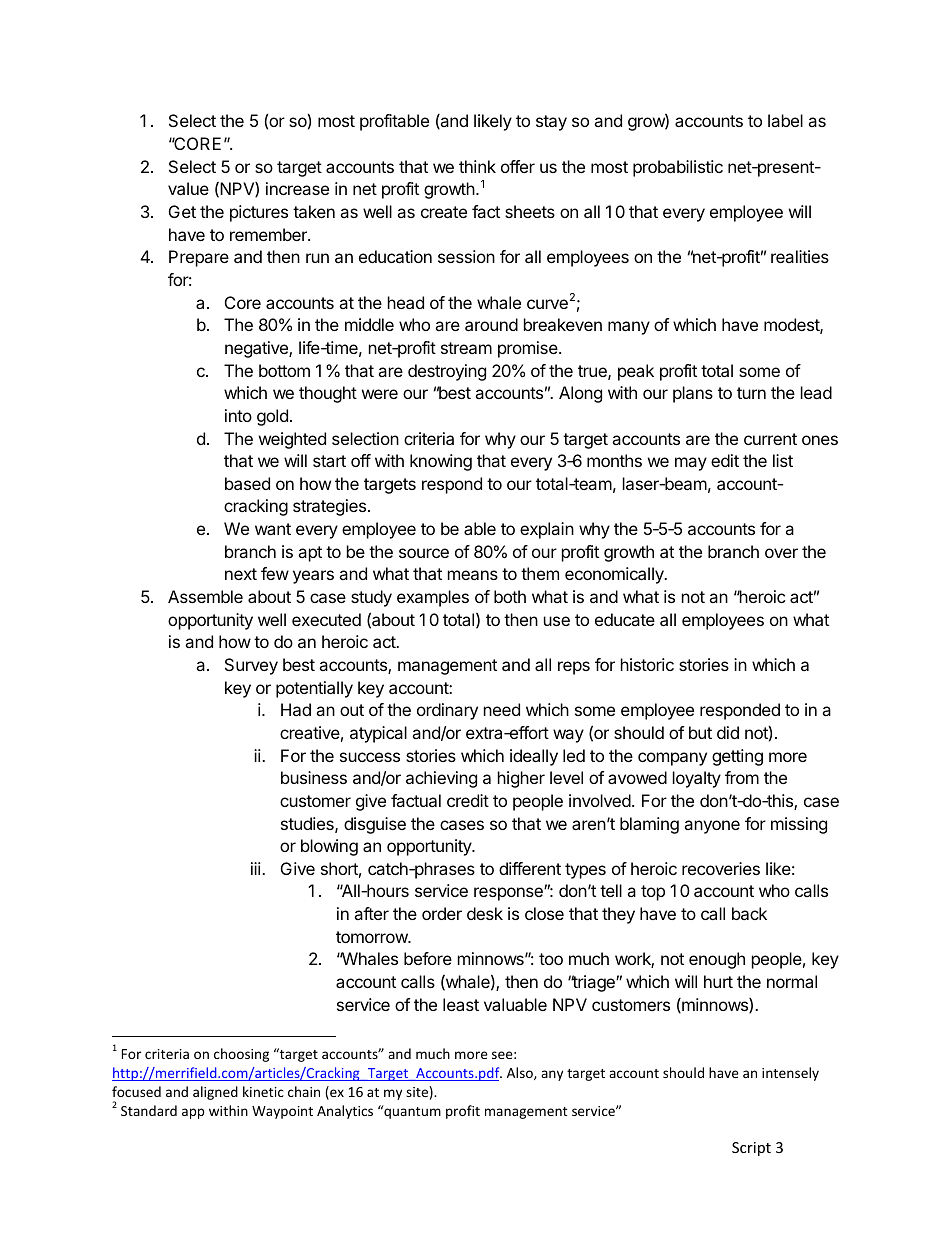 Image resolution: width=952 pixels, height=1233 pixels. What do you see at coordinates (521, 1073) in the image?
I see `Also` at bounding box center [521, 1073].
